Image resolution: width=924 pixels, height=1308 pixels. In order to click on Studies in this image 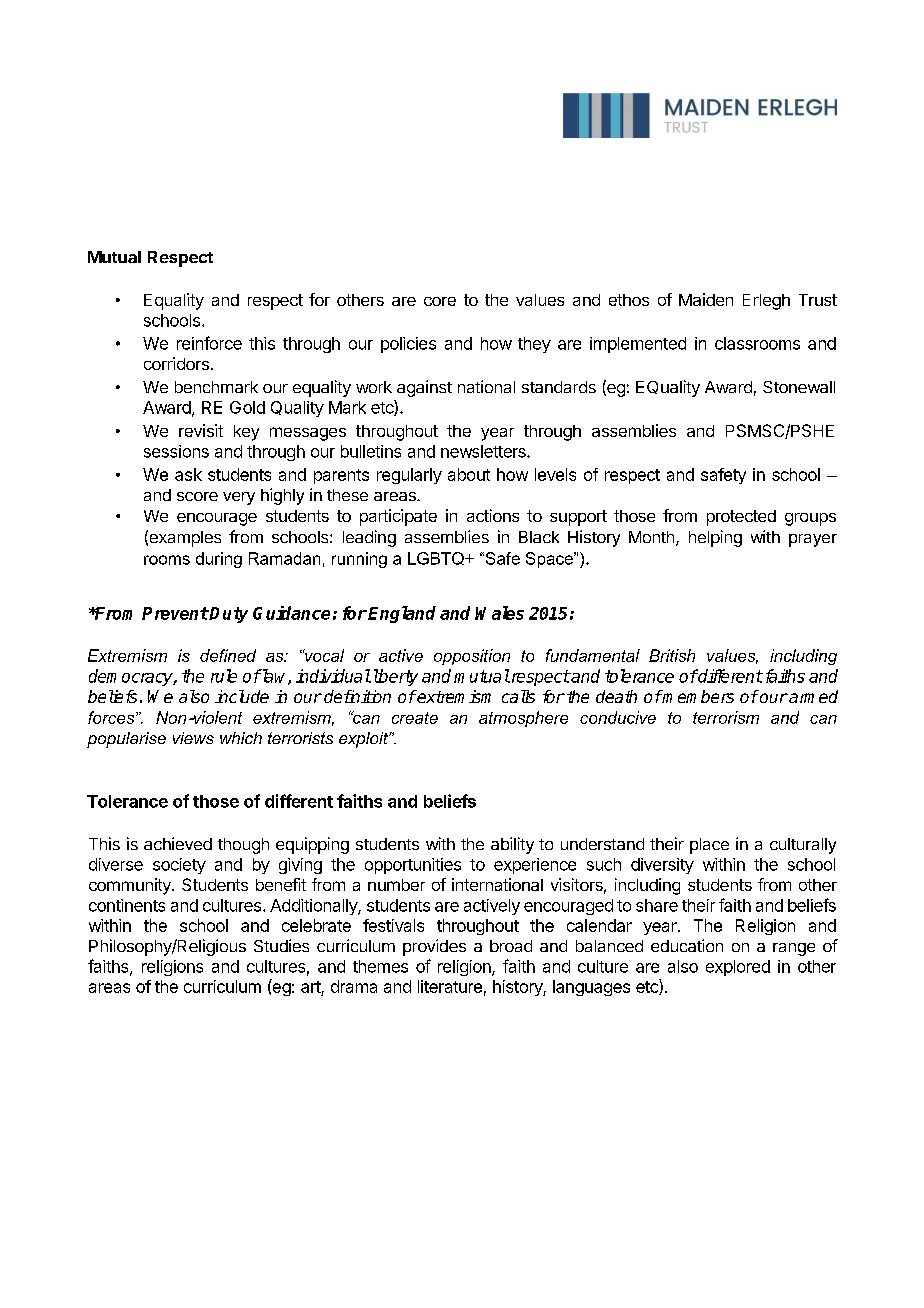, I will do `click(281, 945)`.
